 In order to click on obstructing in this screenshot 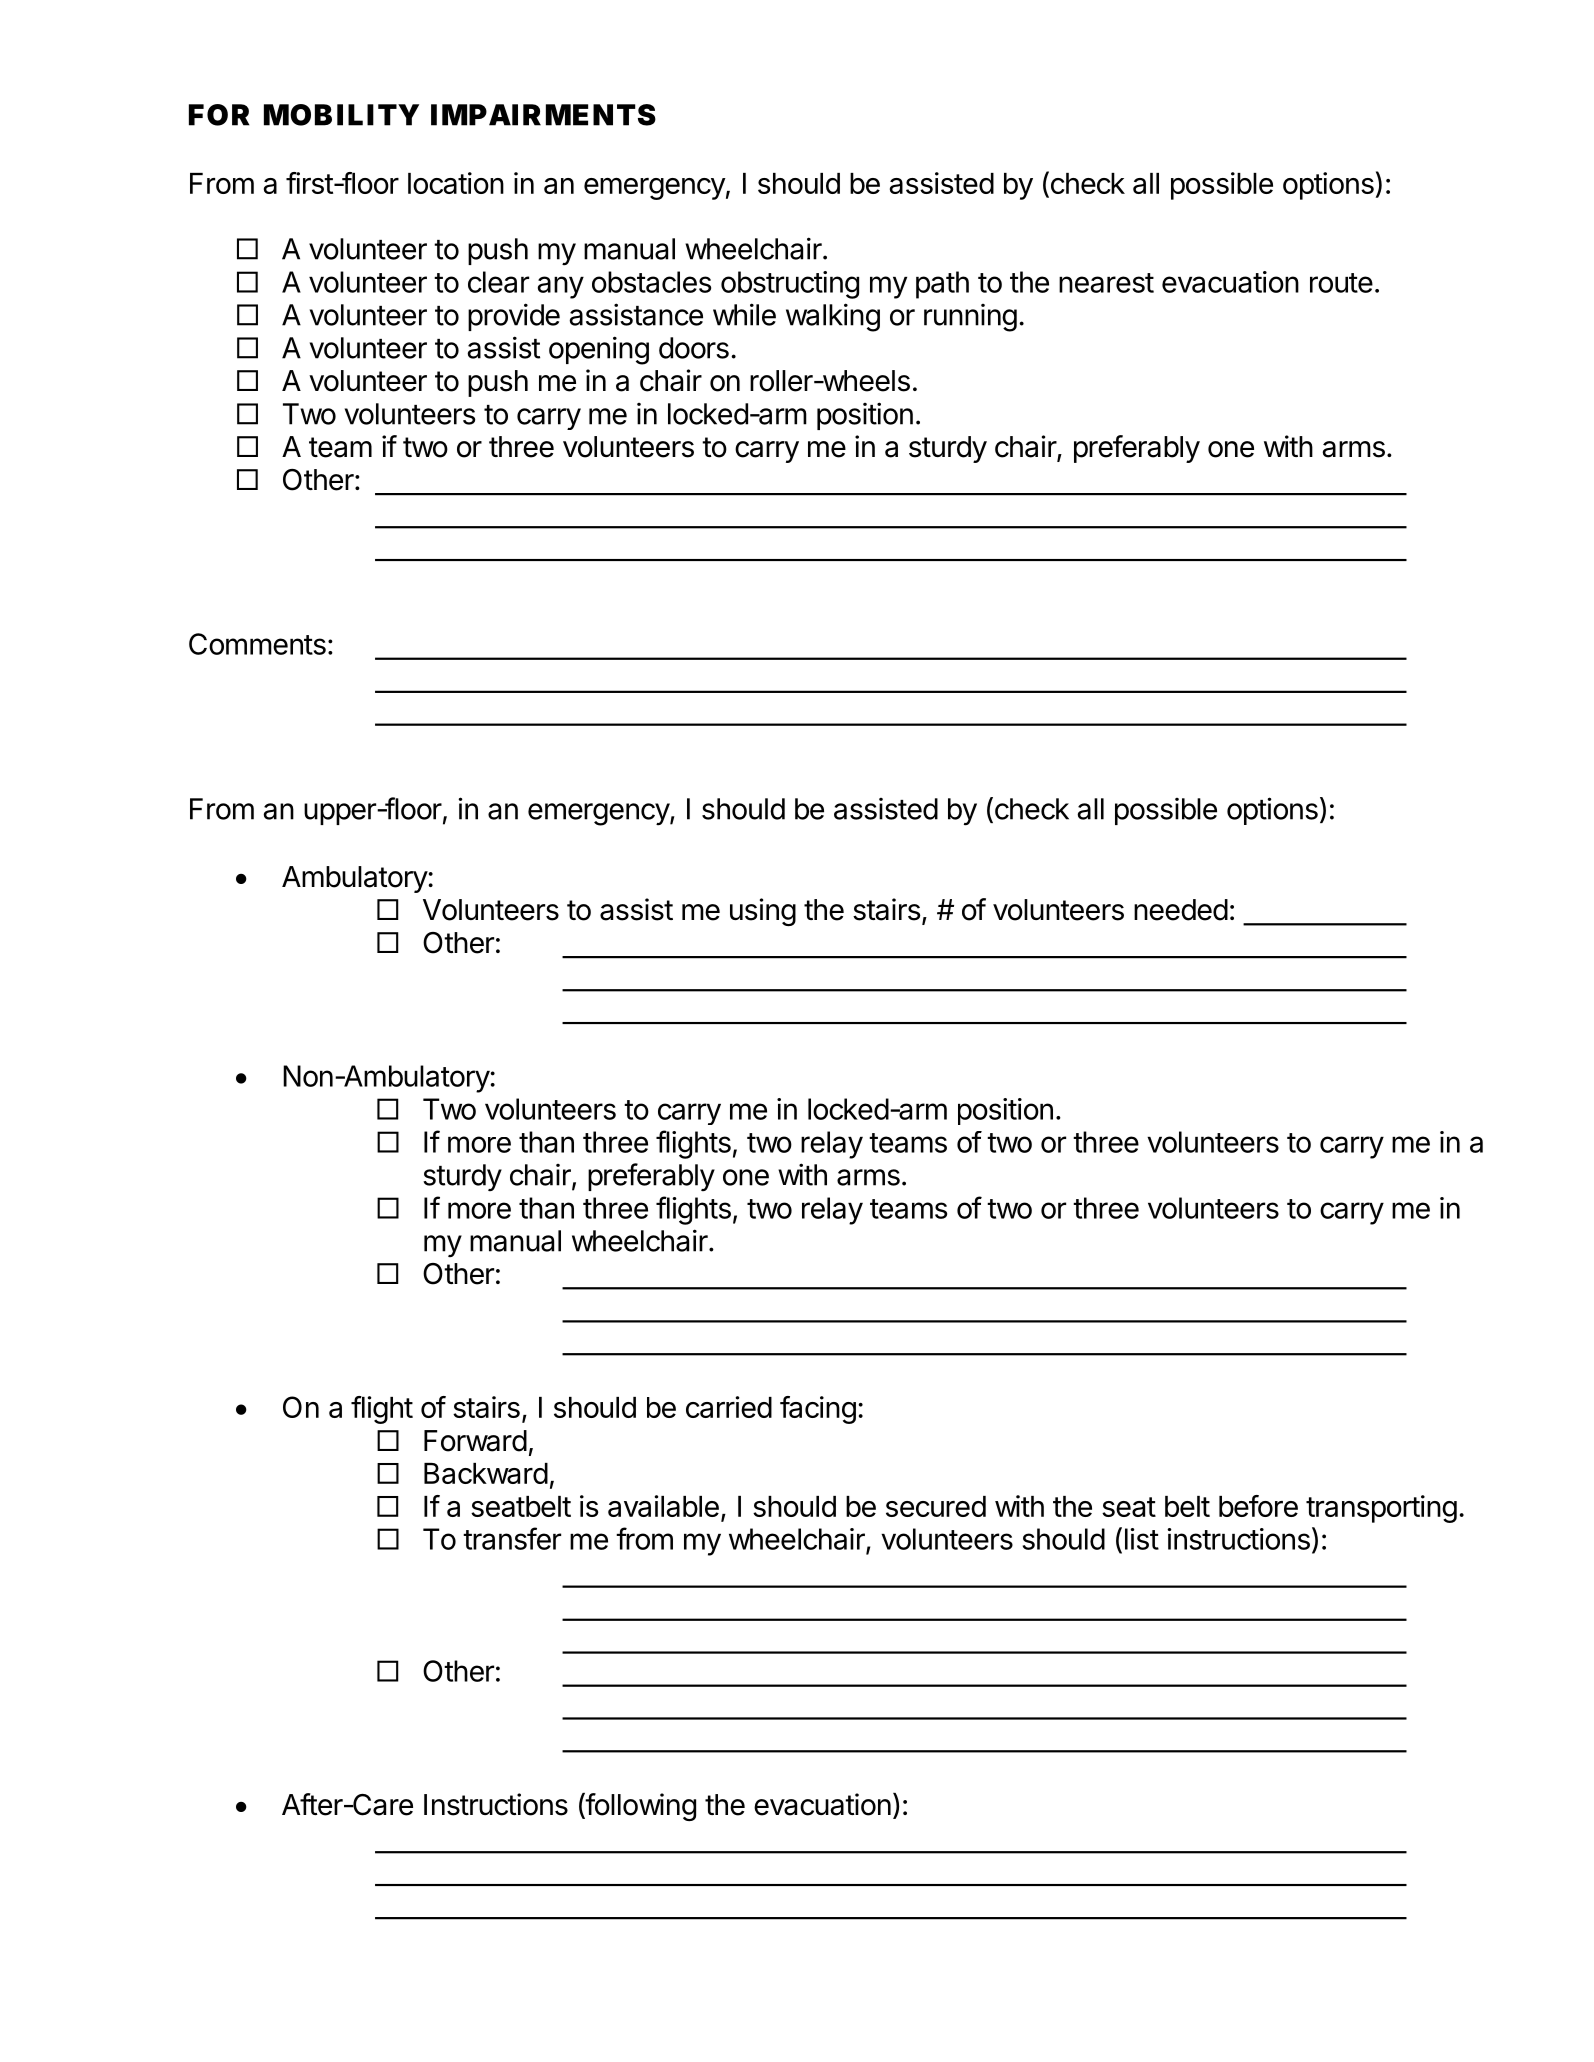, I will do `click(790, 285)`.
